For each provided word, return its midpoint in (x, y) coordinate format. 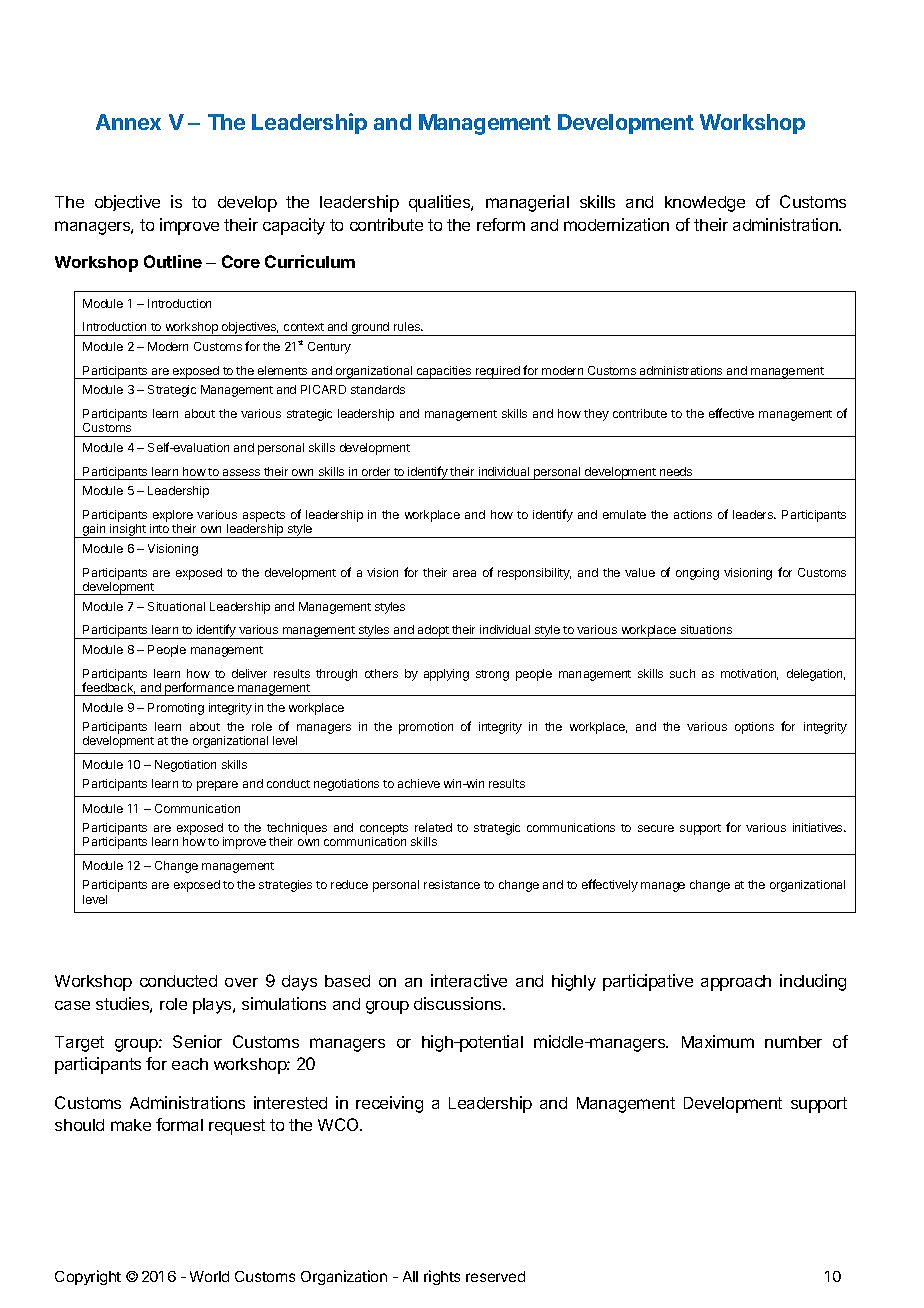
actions (693, 514)
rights (442, 1277)
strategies (285, 886)
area (464, 573)
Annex (128, 122)
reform (501, 224)
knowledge (705, 204)
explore (173, 517)
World (209, 1276)
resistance (452, 884)
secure (656, 828)
